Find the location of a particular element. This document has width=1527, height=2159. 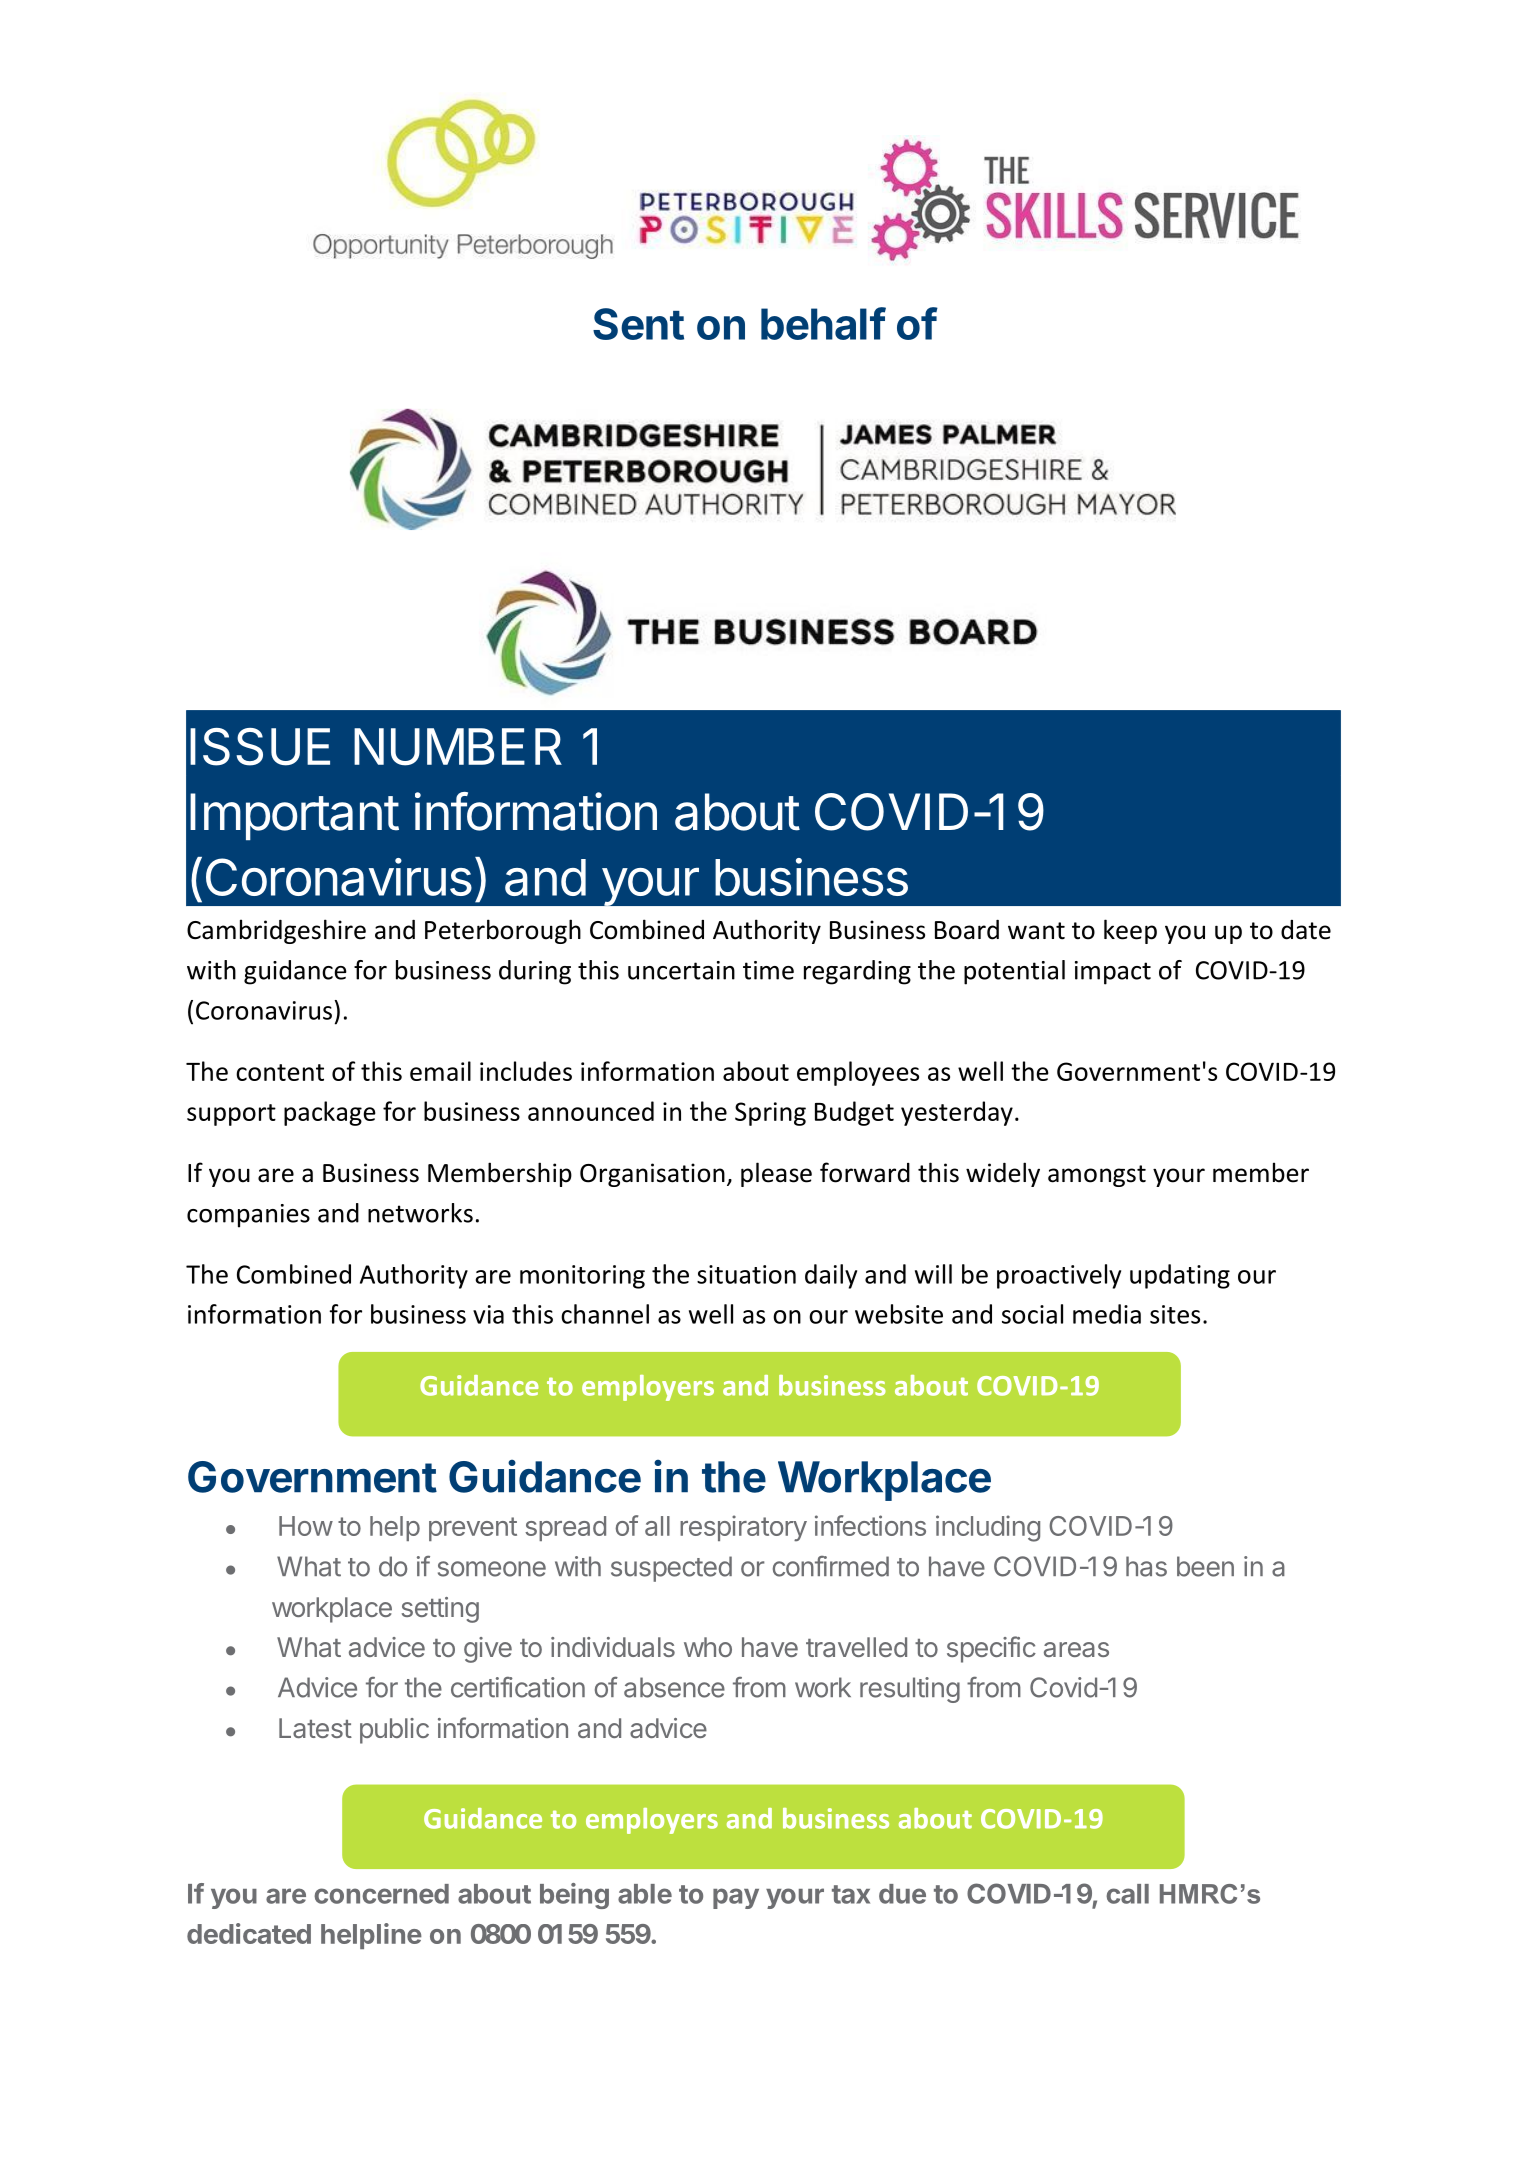

How is located at coordinates (306, 1526).
